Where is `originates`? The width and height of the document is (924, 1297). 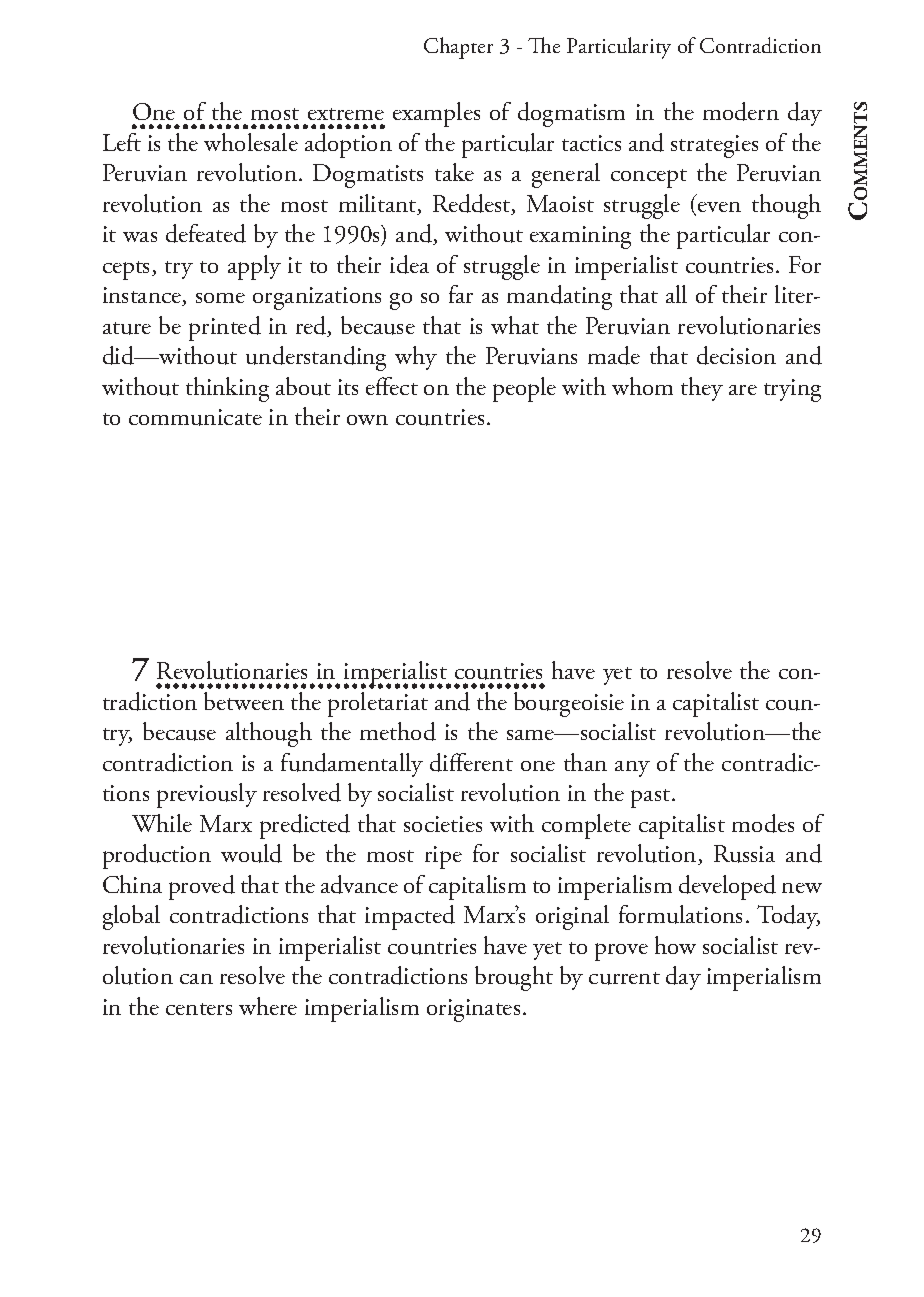
originates is located at coordinates (473, 1010).
